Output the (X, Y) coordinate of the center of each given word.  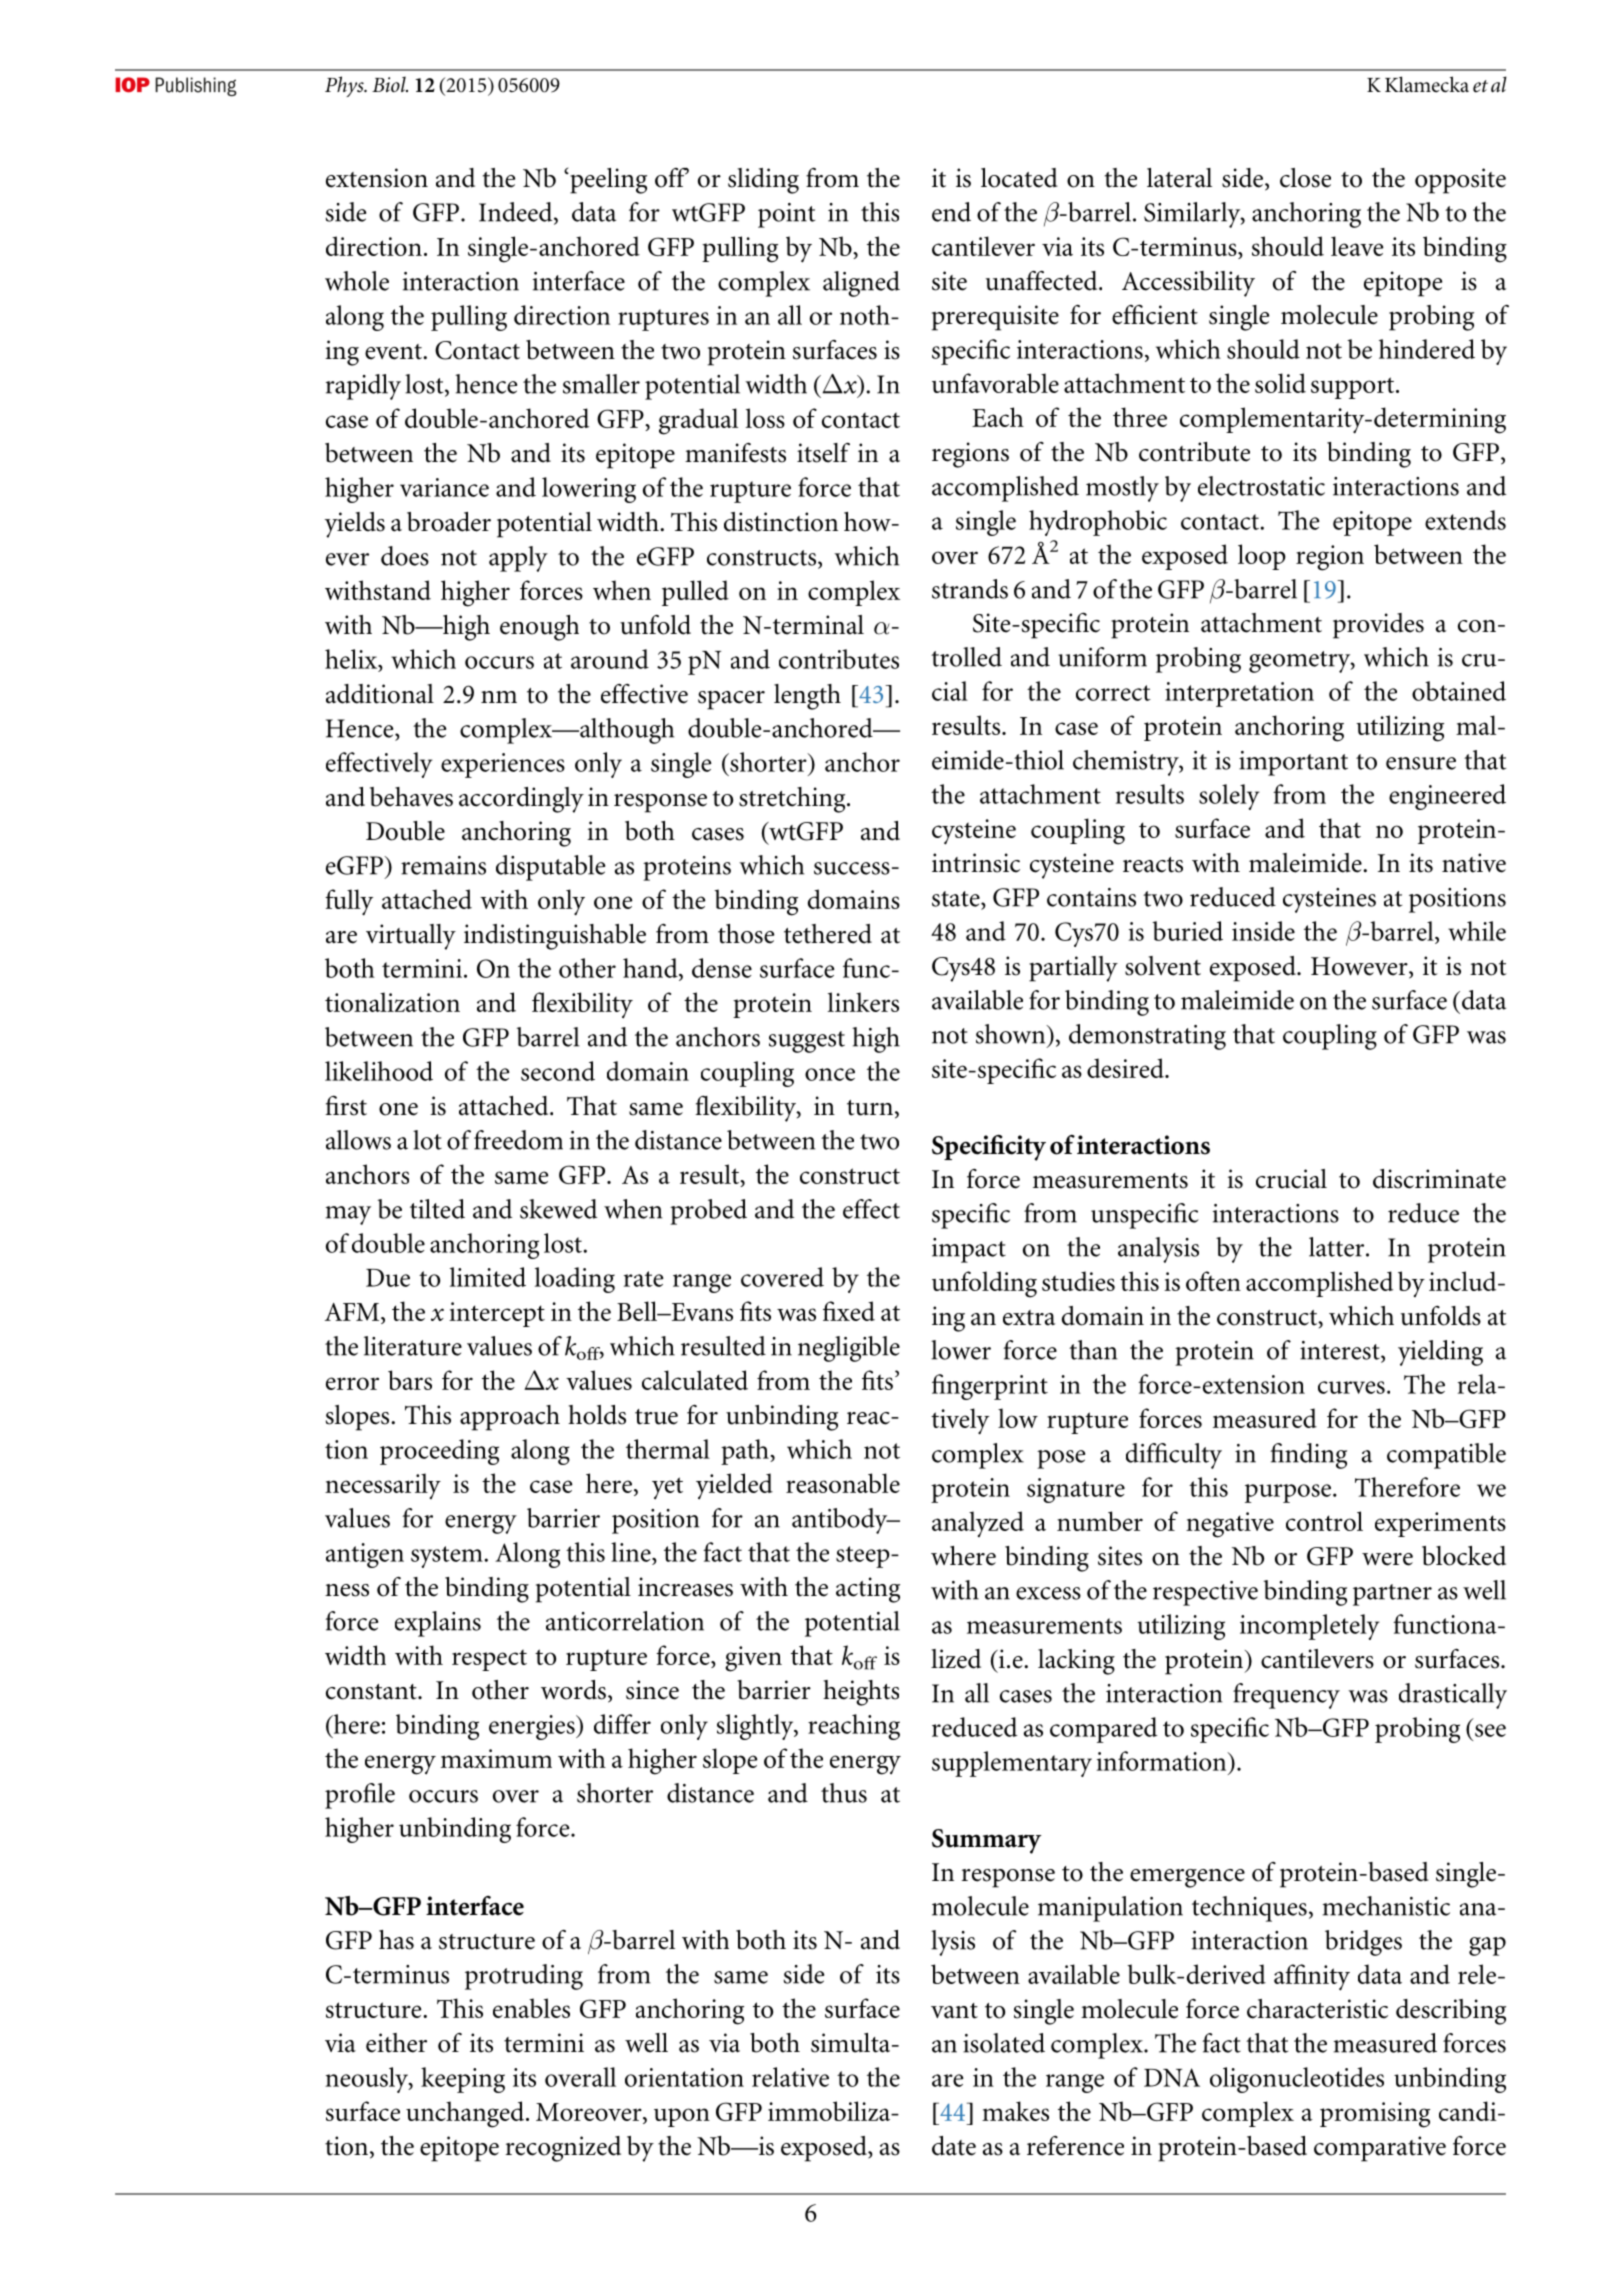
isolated (1004, 2043)
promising (1375, 2115)
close (1305, 178)
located (1019, 178)
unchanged (466, 2114)
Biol (390, 84)
